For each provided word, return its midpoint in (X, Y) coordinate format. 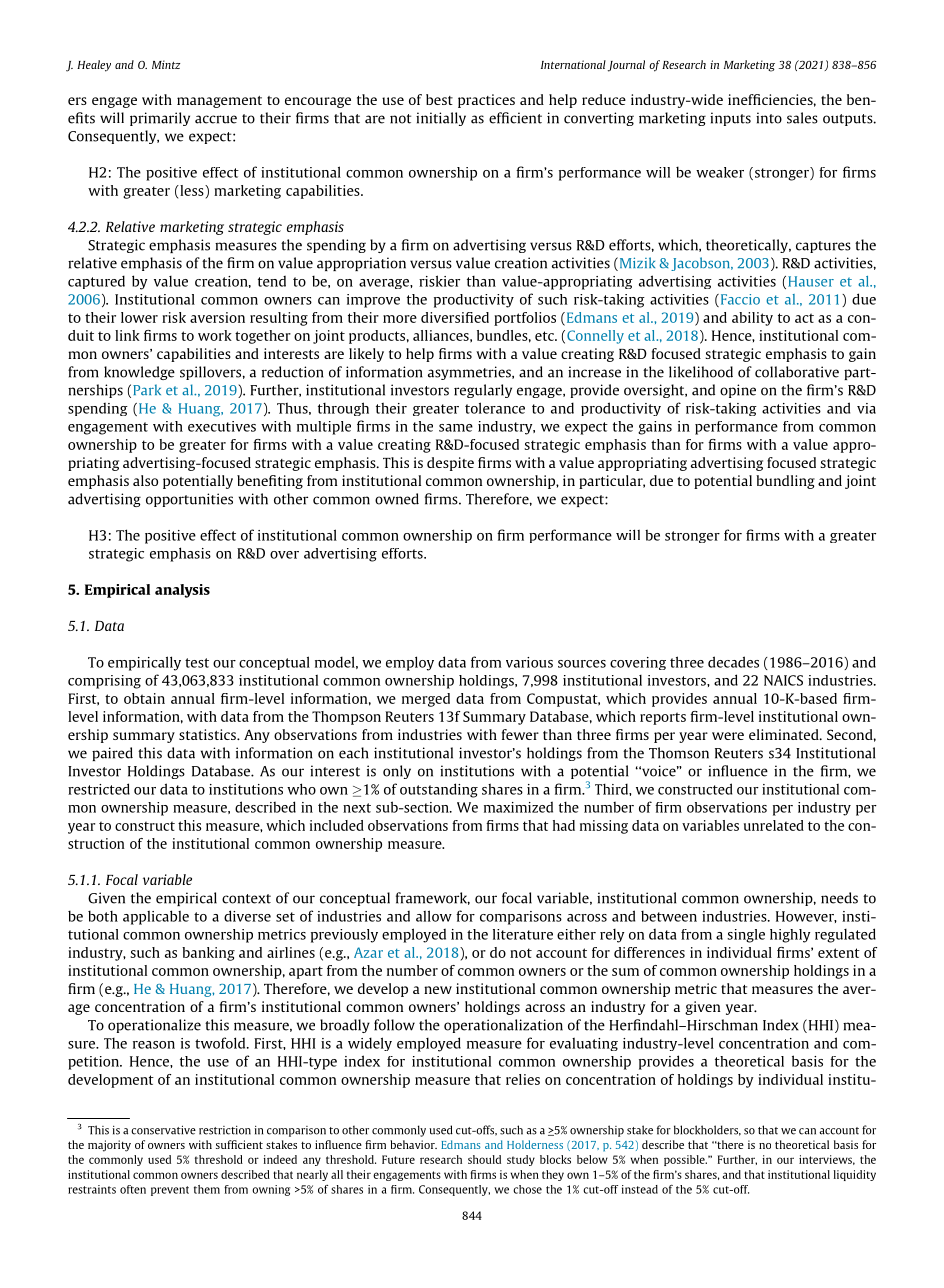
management (219, 102)
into (769, 118)
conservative (163, 1130)
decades (733, 662)
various (529, 662)
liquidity (855, 1175)
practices (486, 101)
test (197, 663)
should (484, 1159)
